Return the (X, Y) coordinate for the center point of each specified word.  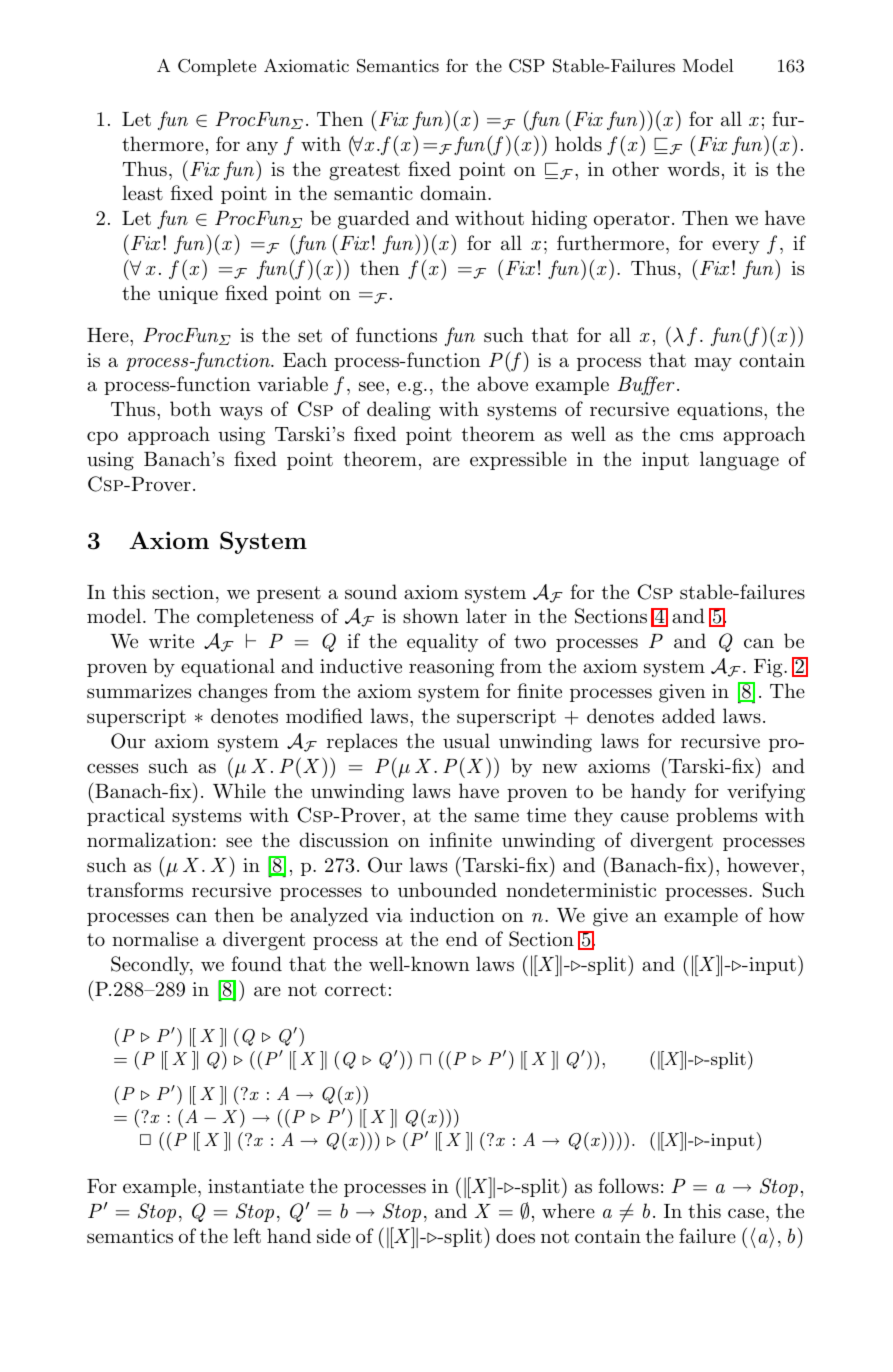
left (247, 1236)
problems (716, 816)
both (190, 409)
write (171, 641)
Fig (769, 668)
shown (431, 615)
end (462, 938)
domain (454, 193)
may (713, 364)
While (239, 791)
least (142, 193)
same (497, 817)
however (764, 864)
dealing (399, 411)
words (693, 168)
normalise (155, 939)
